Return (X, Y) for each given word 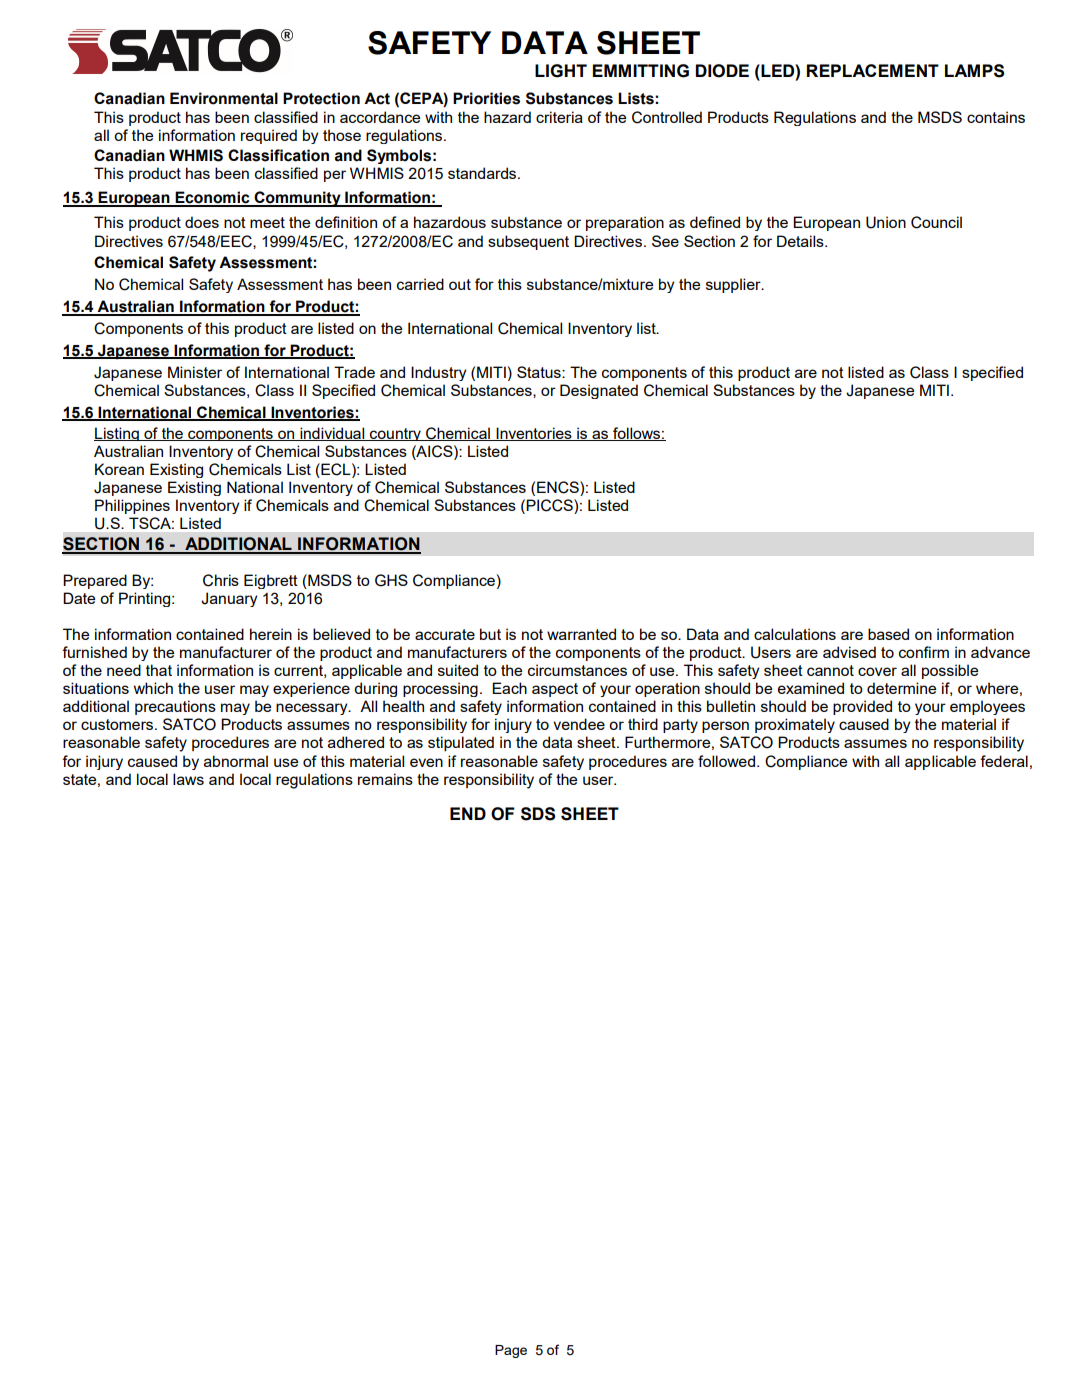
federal (1004, 761)
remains (385, 779)
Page (511, 1351)
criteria (559, 117)
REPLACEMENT (873, 70)
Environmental (224, 98)
